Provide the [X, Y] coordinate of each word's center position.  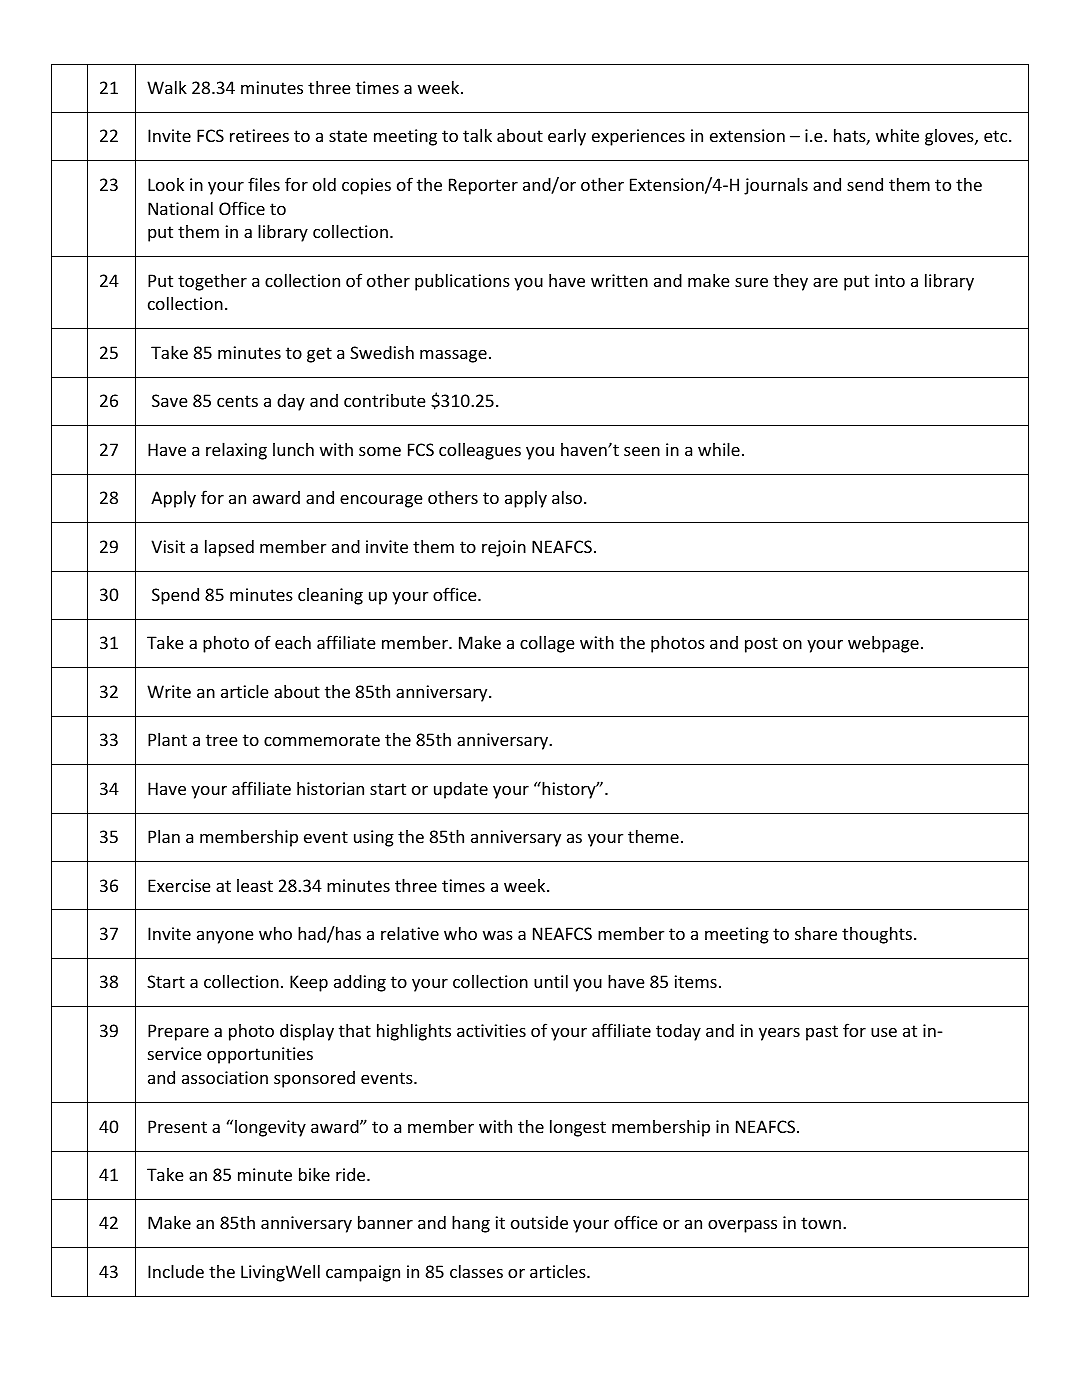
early [567, 137]
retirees [259, 135]
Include [176, 1271]
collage [547, 644]
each [293, 642]
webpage [883, 644]
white [897, 135]
